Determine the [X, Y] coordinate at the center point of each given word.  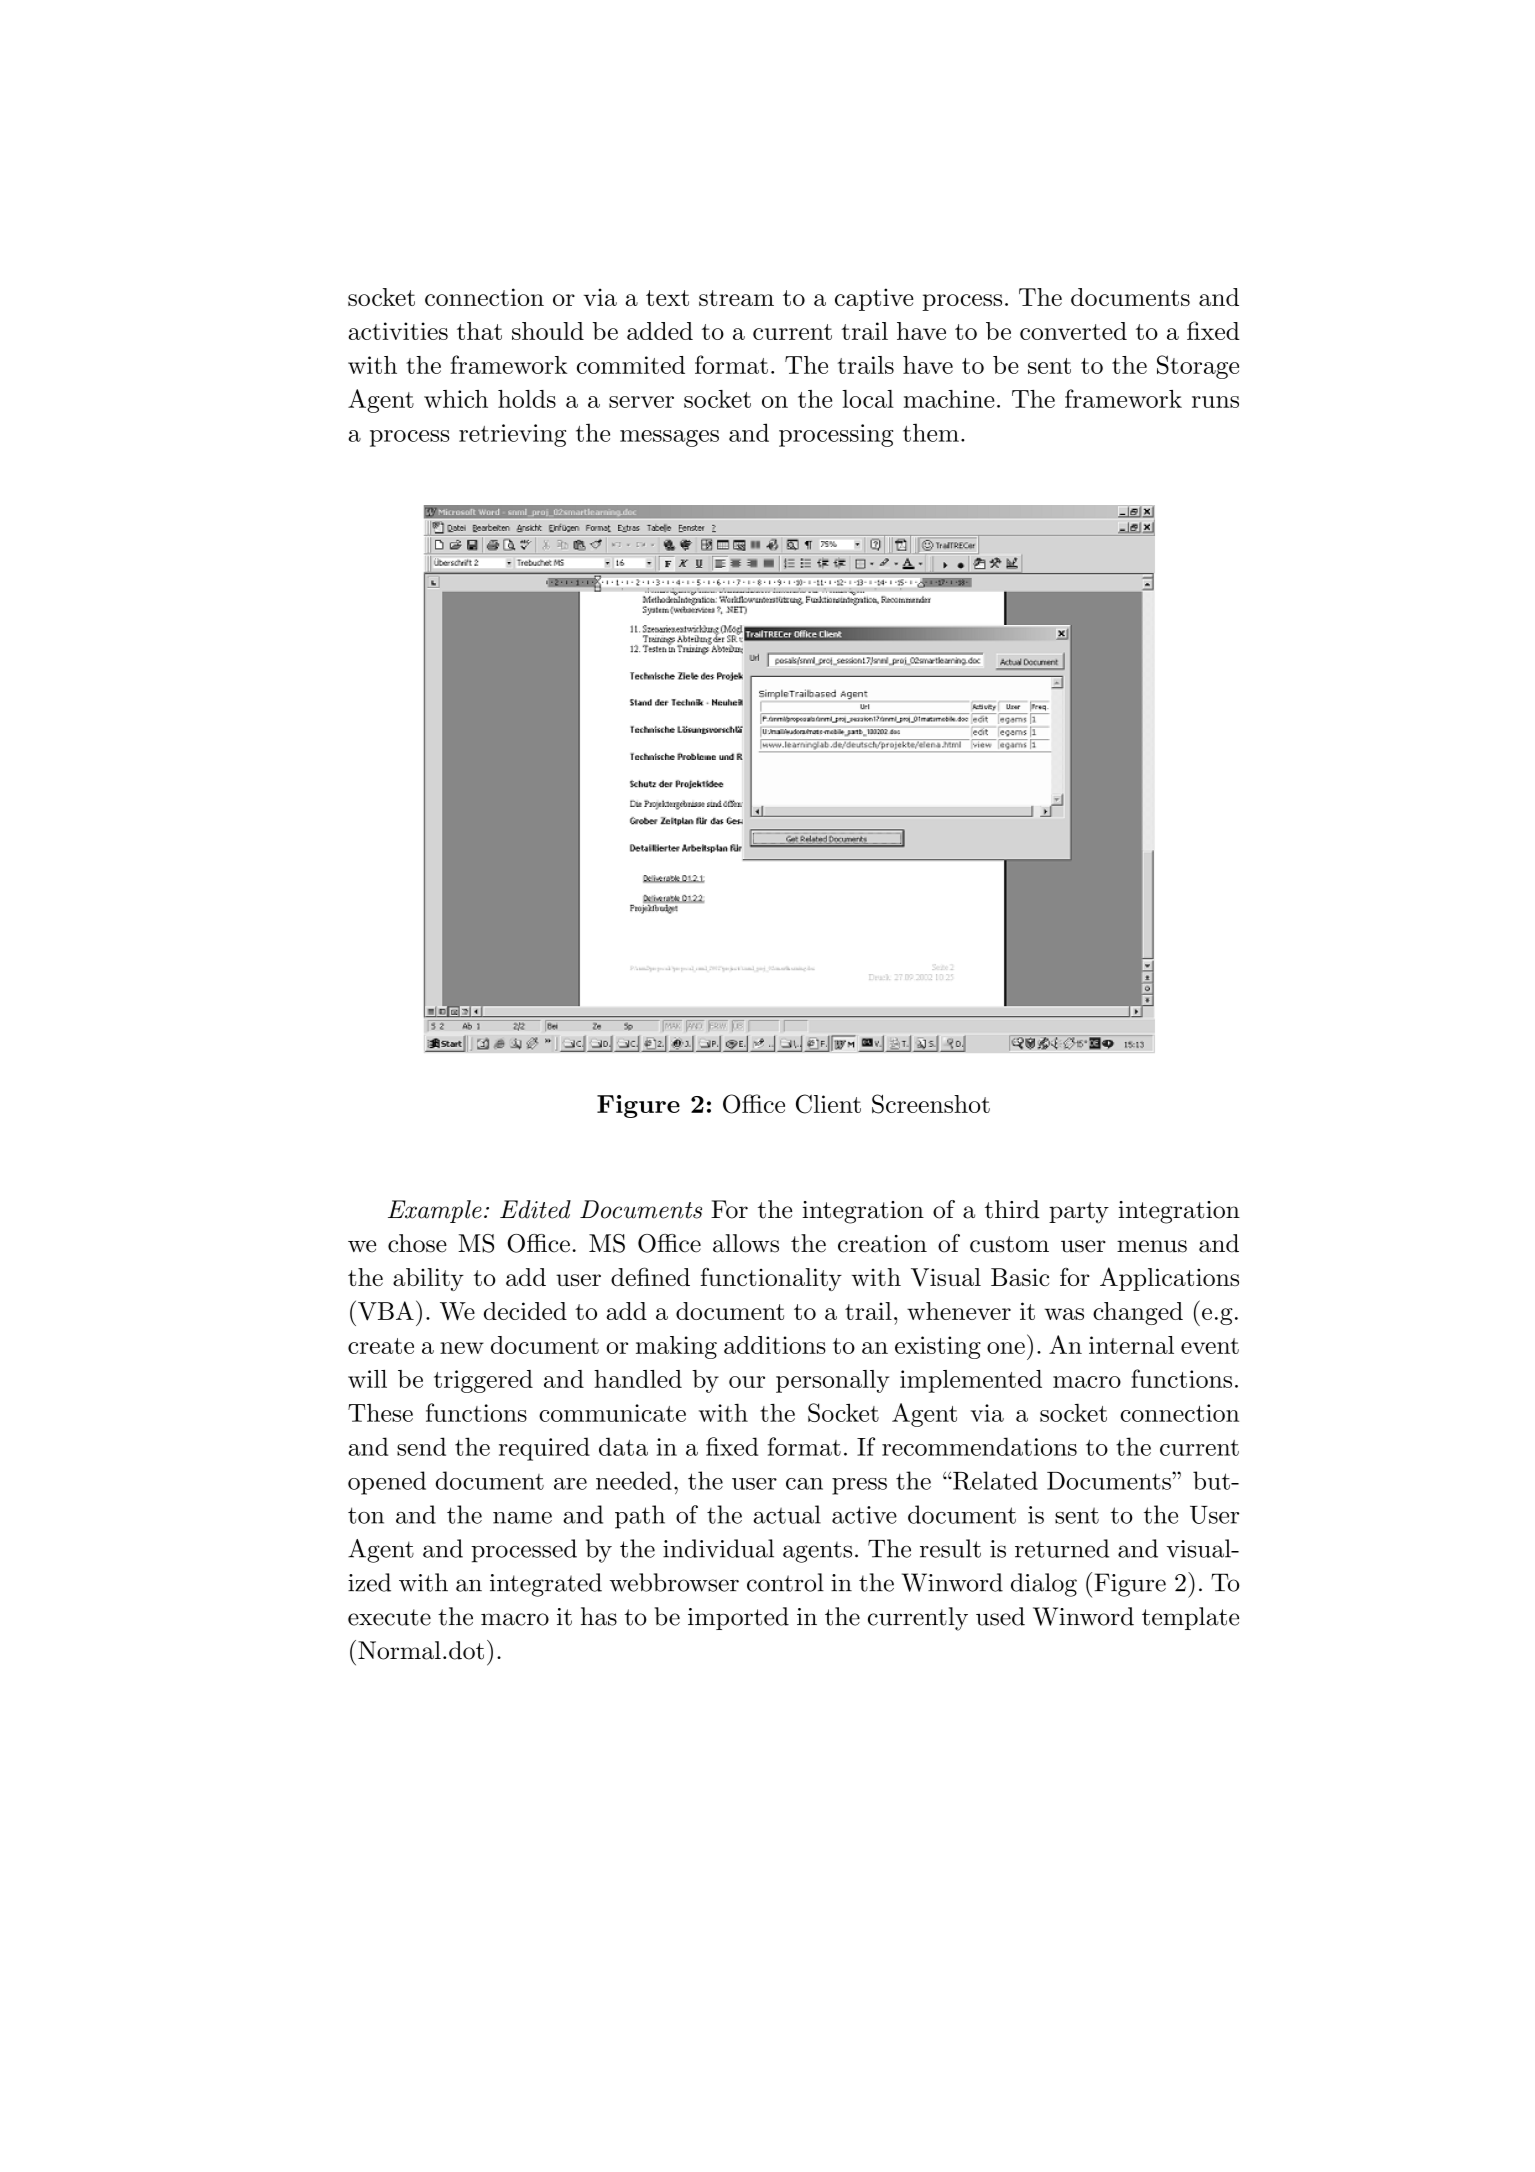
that [479, 331]
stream [736, 298]
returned [1062, 1548]
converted [1073, 331]
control [785, 1582]
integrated [546, 1585]
